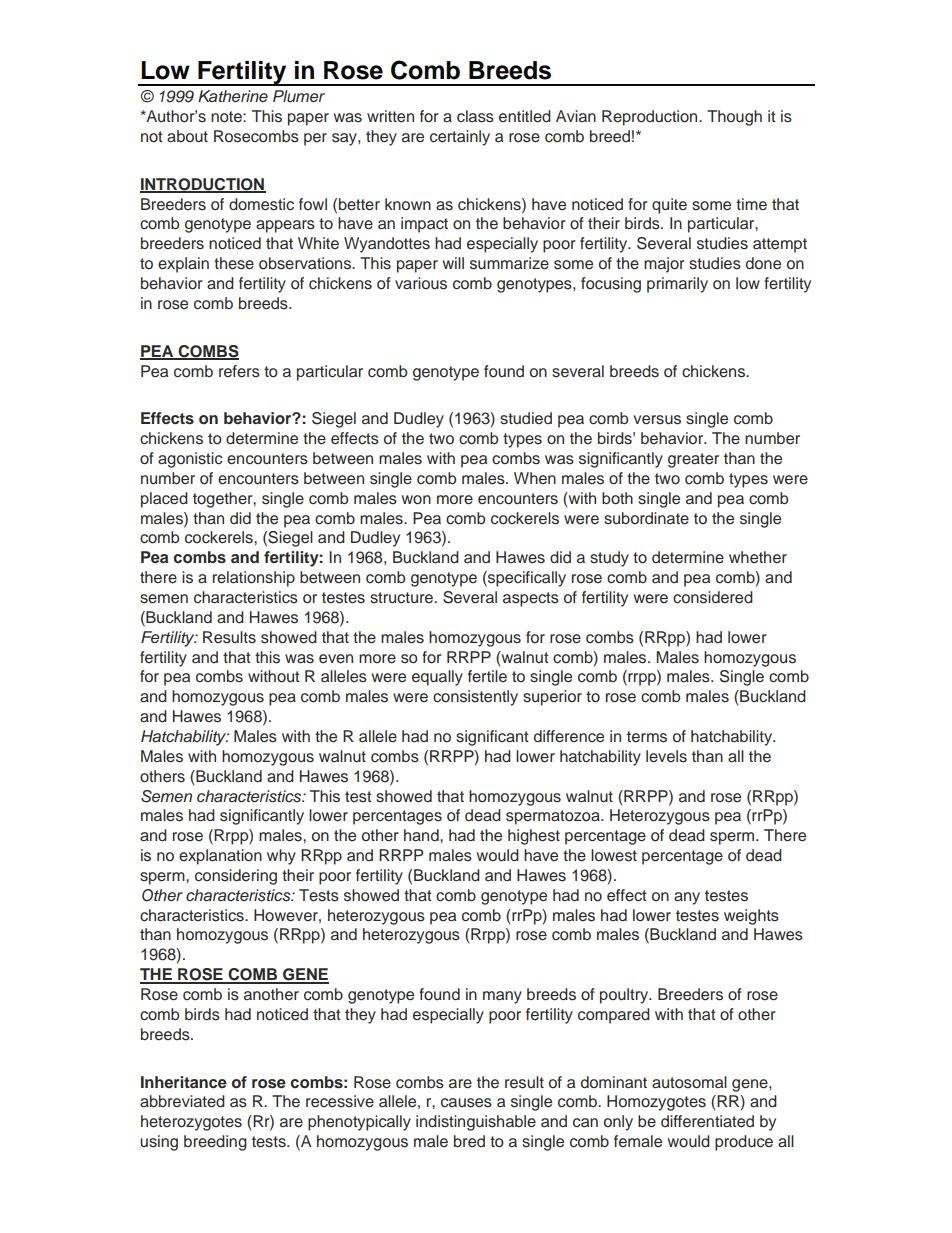 The width and height of the image is (952, 1233). I want to click on causes, so click(466, 1103).
